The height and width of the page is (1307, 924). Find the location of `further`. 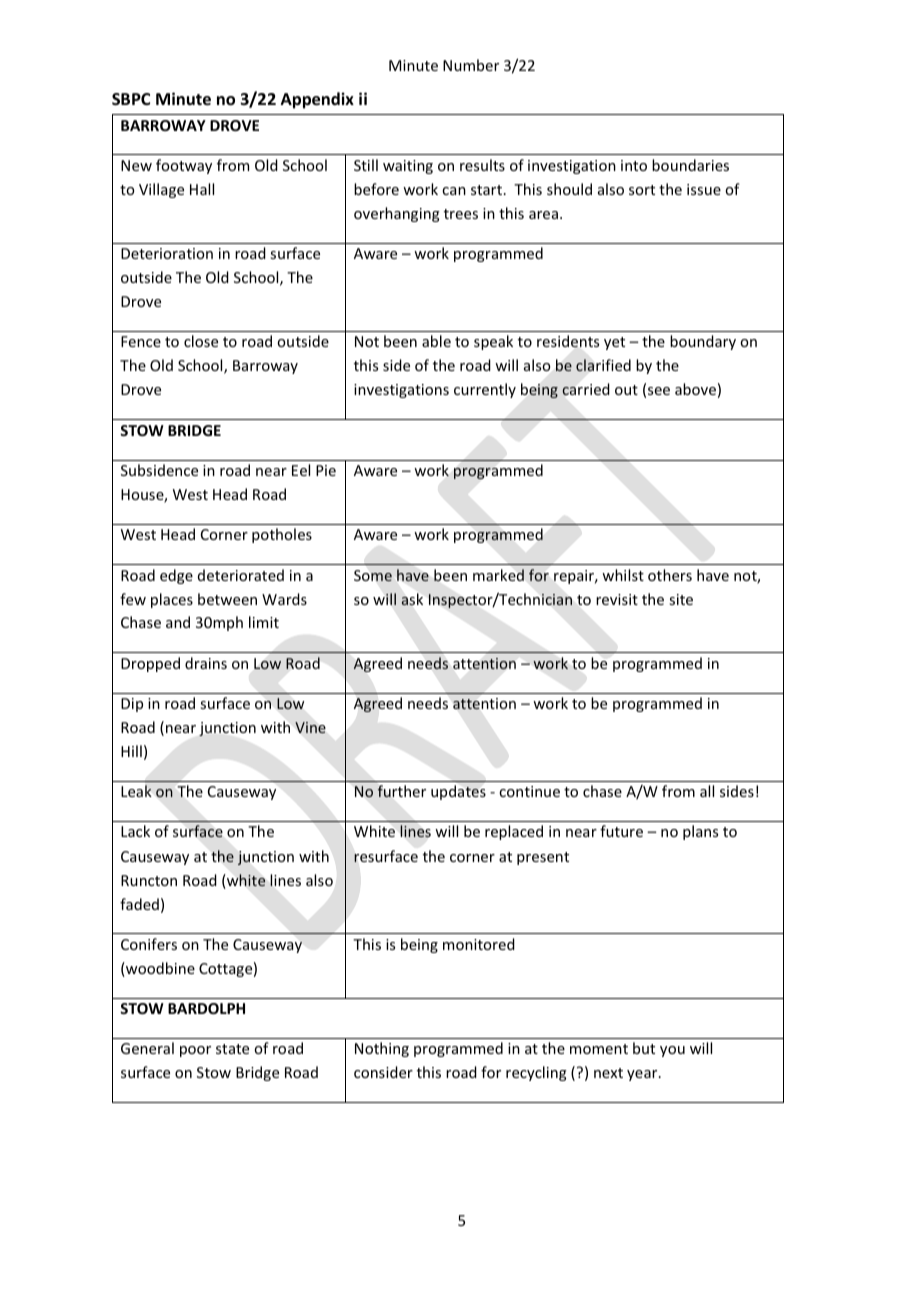

further is located at coordinates (401, 791).
